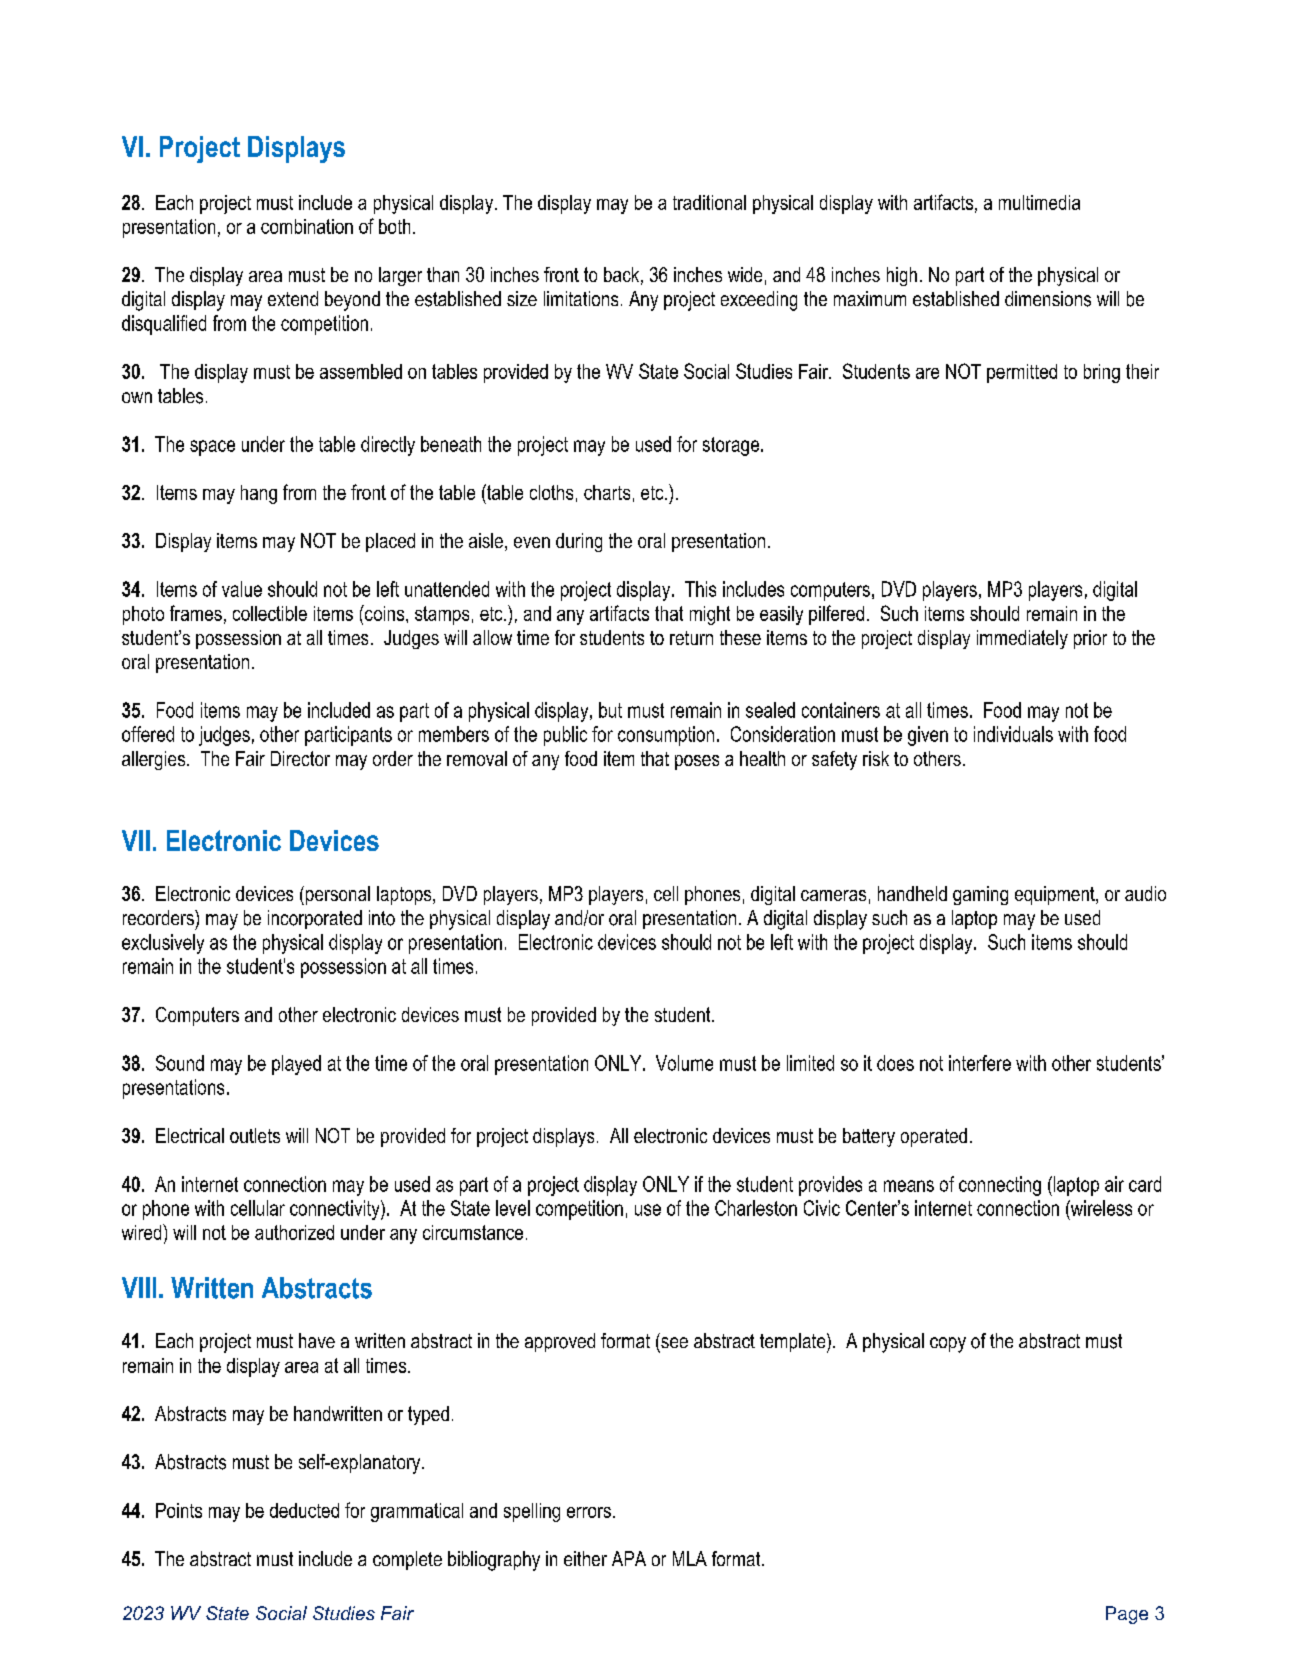 This image has width=1290, height=1669. Describe the element at coordinates (1013, 734) in the image. I see `individuals` at that location.
